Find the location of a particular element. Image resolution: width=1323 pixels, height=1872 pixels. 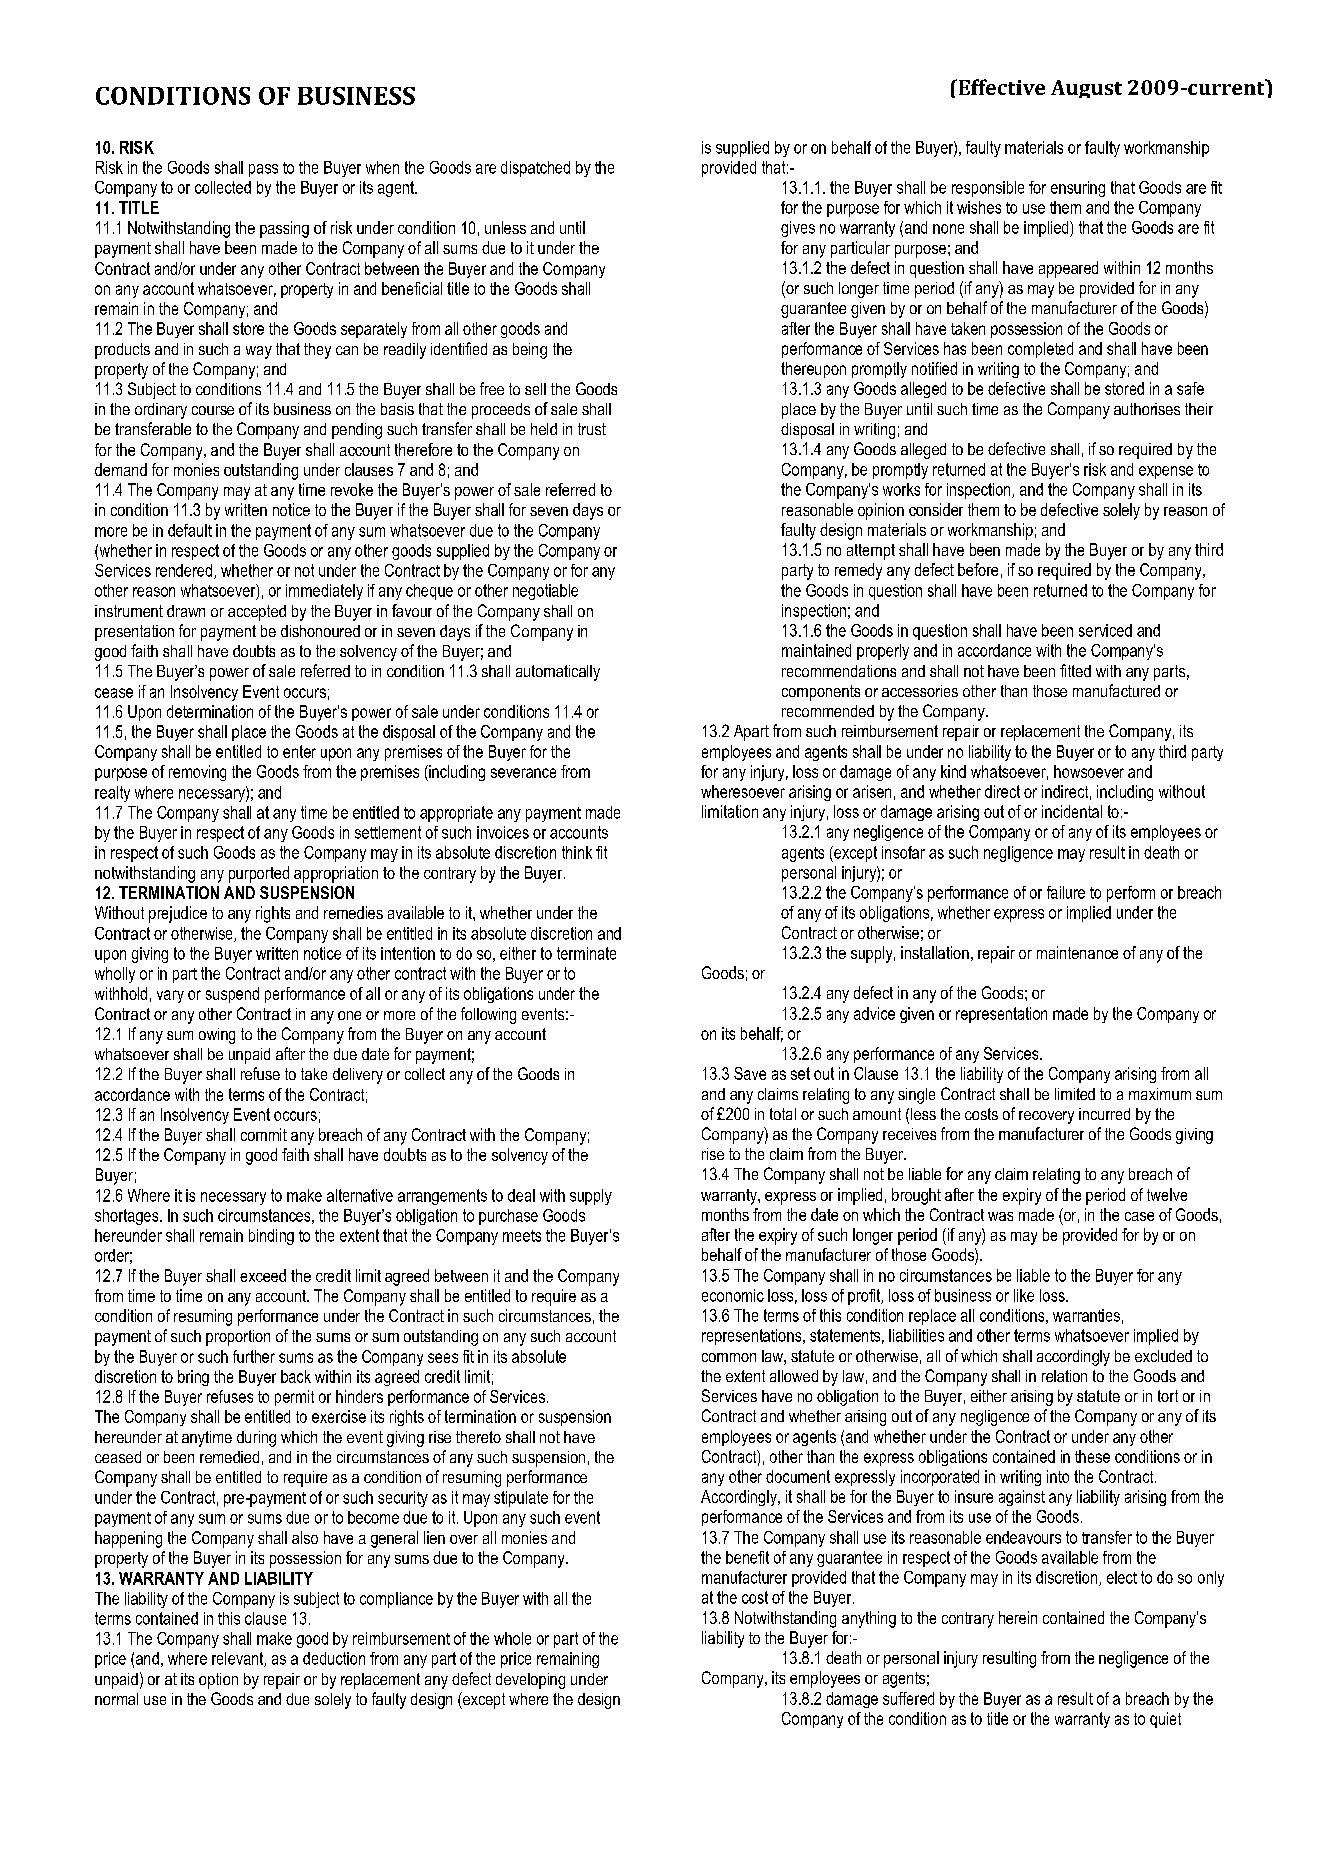

when is located at coordinates (382, 167).
